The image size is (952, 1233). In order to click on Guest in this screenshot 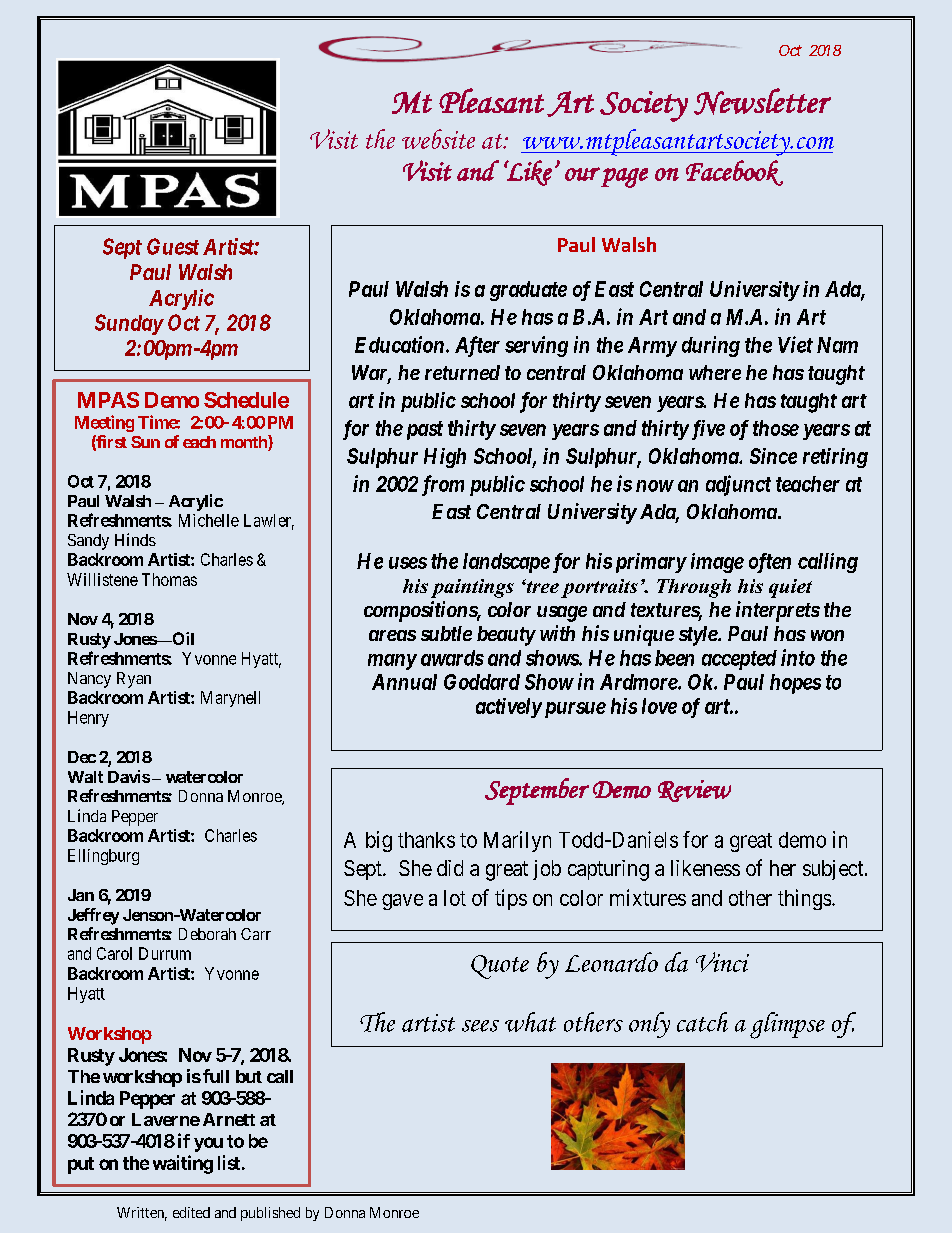, I will do `click(173, 246)`.
